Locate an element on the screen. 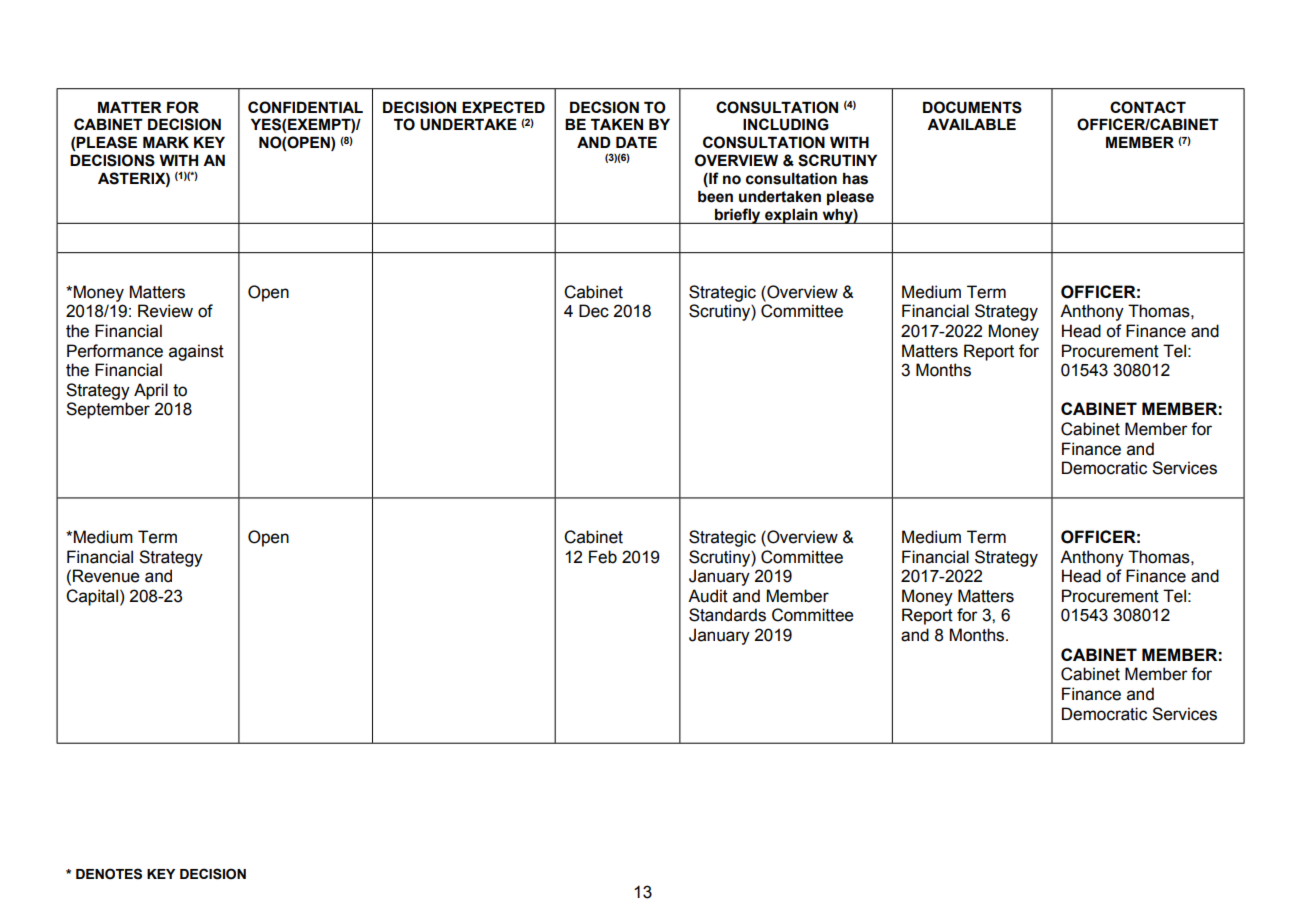 The width and height of the screenshot is (1308, 924). explain is located at coordinates (791, 216).
